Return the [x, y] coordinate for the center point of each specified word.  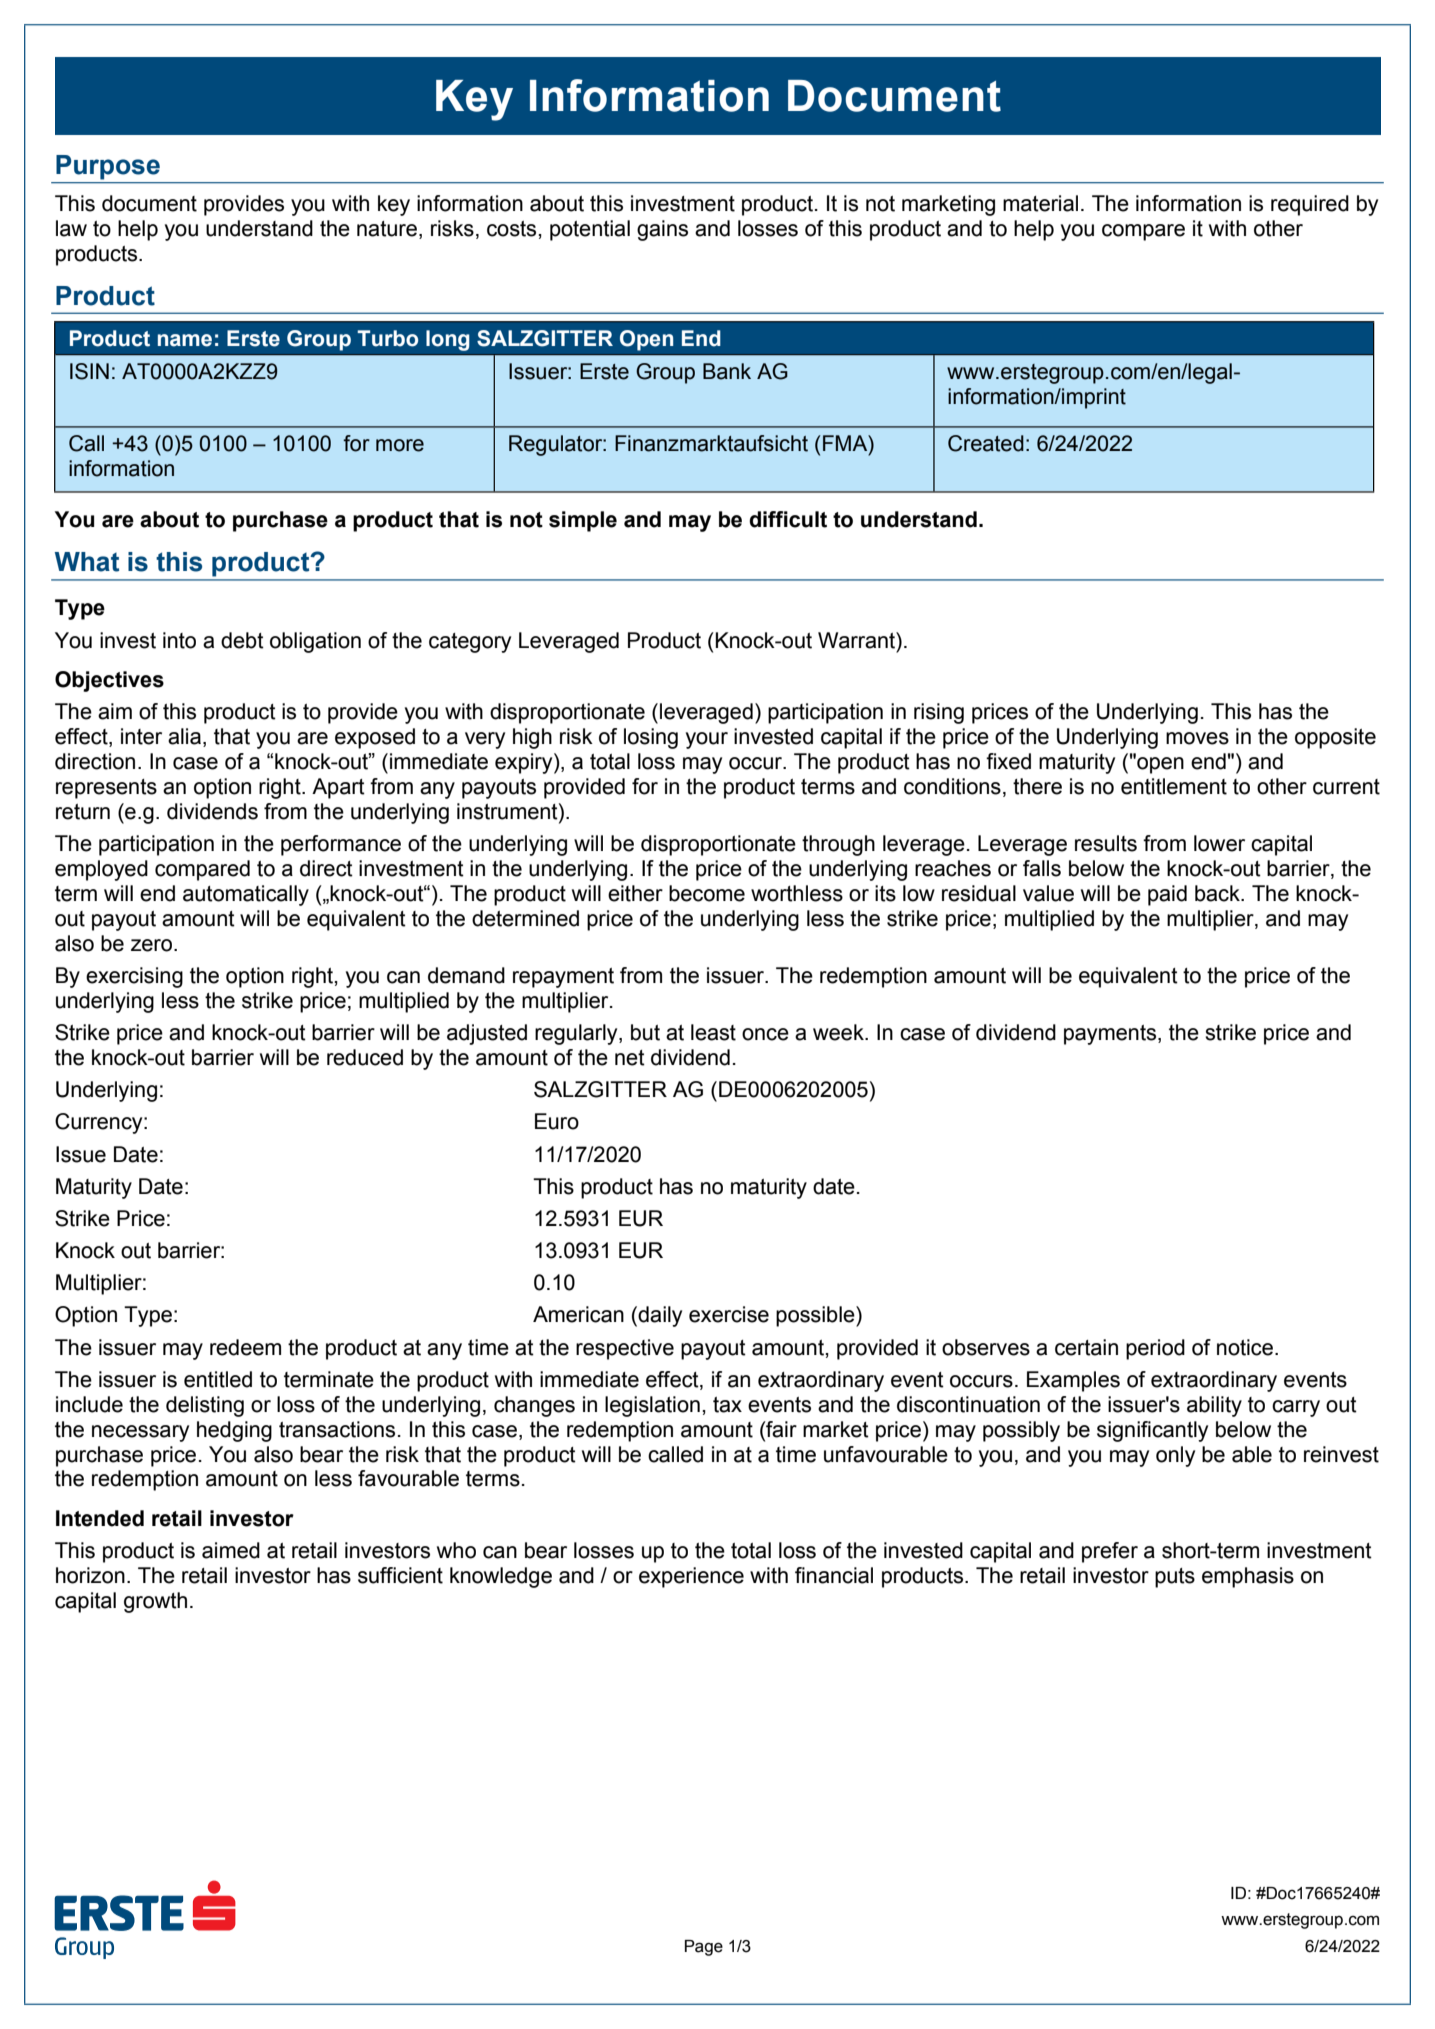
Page [704, 1948]
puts [1175, 1578]
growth [155, 1602]
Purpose [108, 167]
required [1310, 205]
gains [662, 230]
